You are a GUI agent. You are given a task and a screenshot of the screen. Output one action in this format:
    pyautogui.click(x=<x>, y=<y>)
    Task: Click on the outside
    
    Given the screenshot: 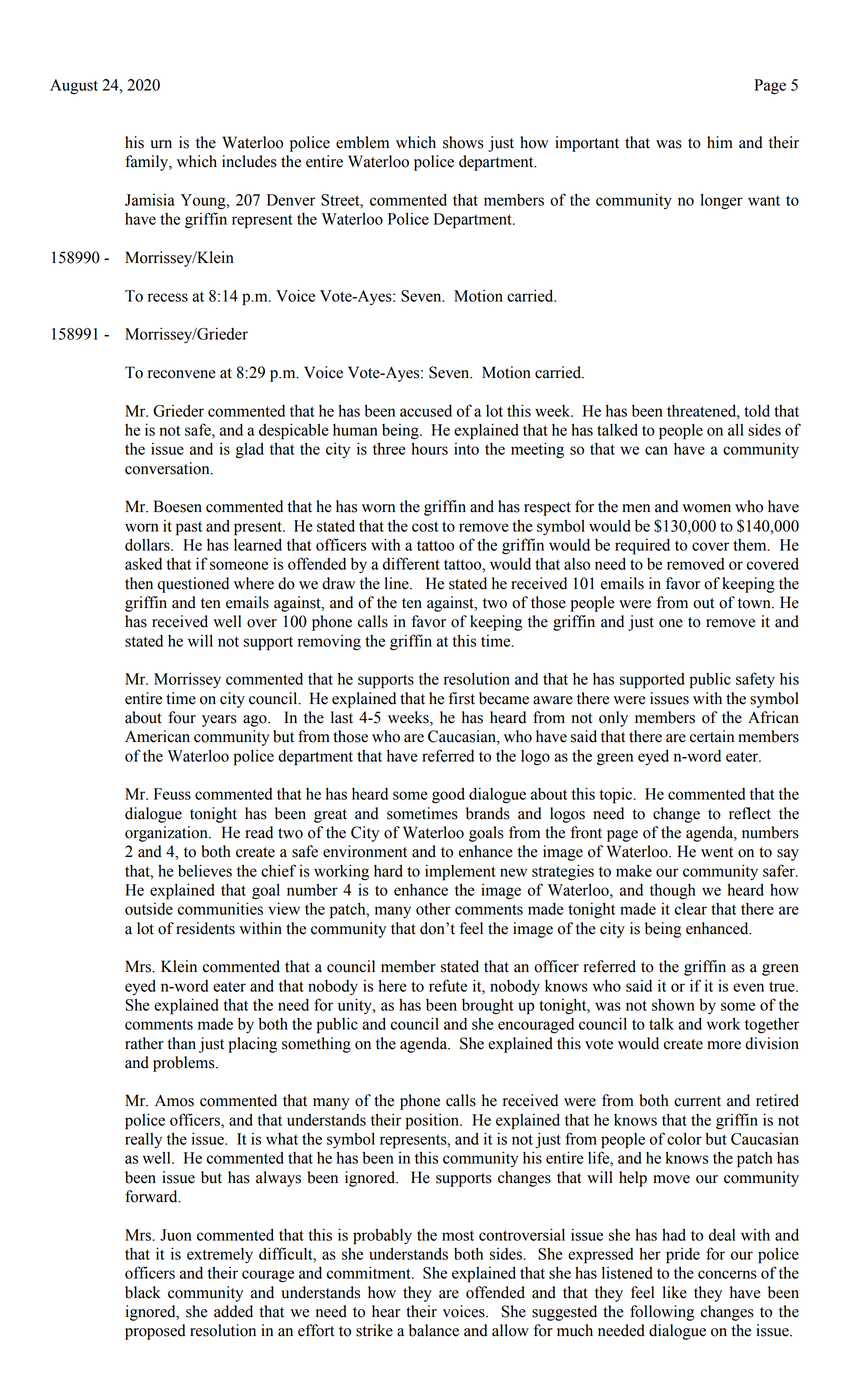 What is the action you would take?
    pyautogui.click(x=149, y=909)
